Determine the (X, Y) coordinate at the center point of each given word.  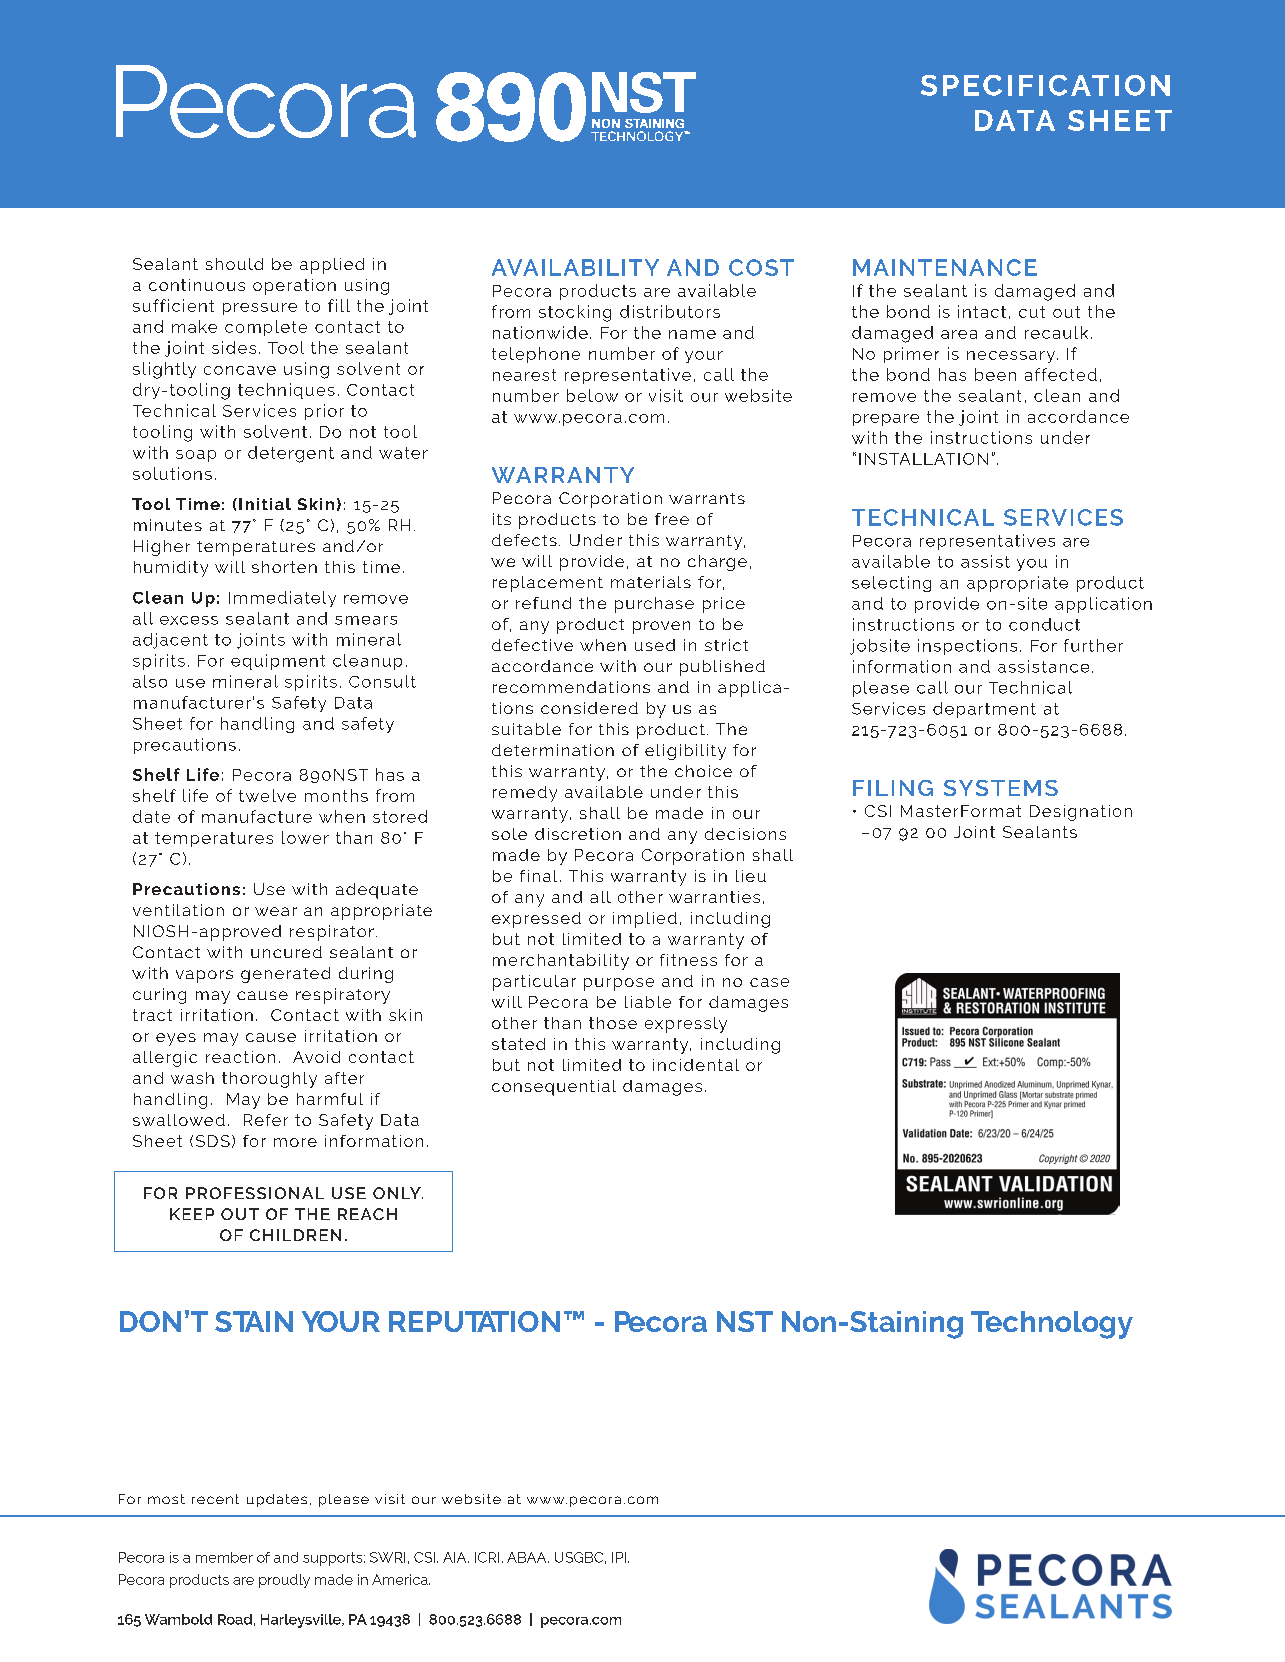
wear (276, 911)
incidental (696, 1065)
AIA (456, 1557)
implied (645, 920)
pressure (260, 309)
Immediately (282, 599)
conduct (1044, 624)
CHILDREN (295, 1235)
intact (982, 311)
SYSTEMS (1001, 788)
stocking (575, 313)
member (224, 1557)
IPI (620, 1557)
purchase (654, 605)
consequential (554, 1088)
